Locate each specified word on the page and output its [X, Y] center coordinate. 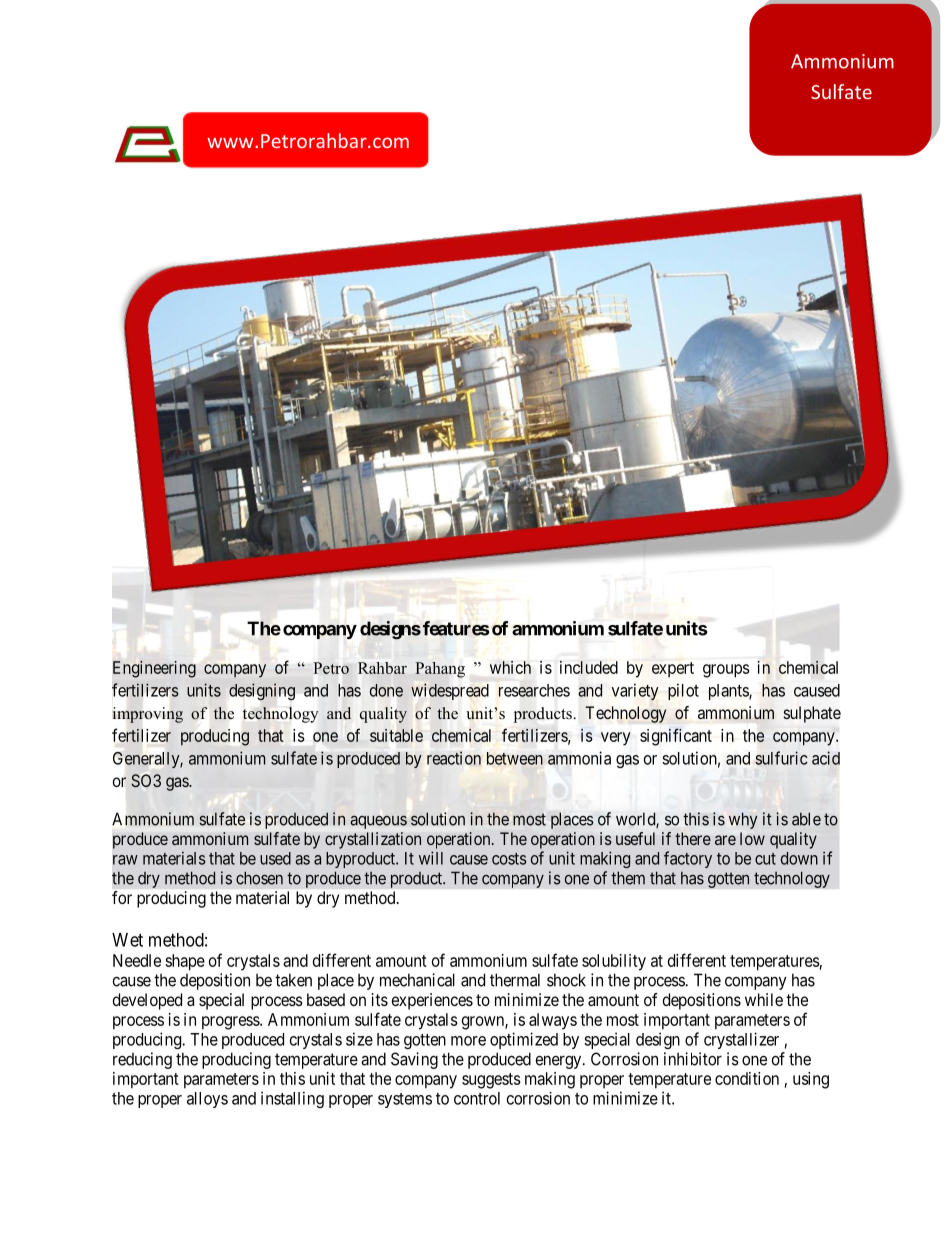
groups [726, 671]
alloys [207, 1100]
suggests [491, 1081]
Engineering [154, 669]
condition [747, 1078]
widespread [450, 691]
